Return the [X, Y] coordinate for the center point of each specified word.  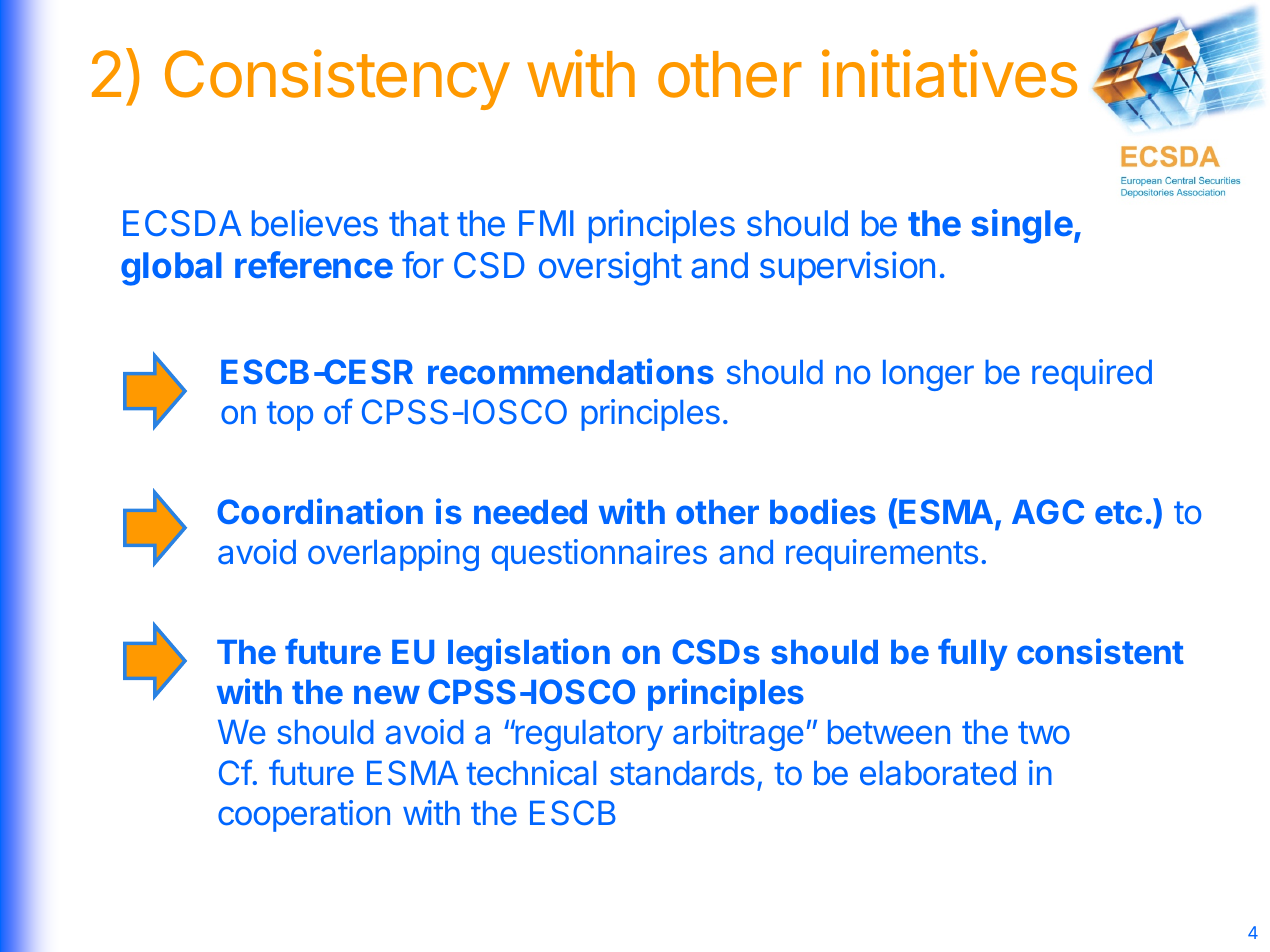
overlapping [393, 555]
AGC [1048, 511]
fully [972, 654]
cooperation [304, 816]
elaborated [938, 773]
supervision [847, 268]
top [290, 416]
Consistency [337, 79]
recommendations [571, 371]
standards [682, 773]
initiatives [949, 73]
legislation [529, 654]
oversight [610, 268]
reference [314, 264]
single [1022, 226]
